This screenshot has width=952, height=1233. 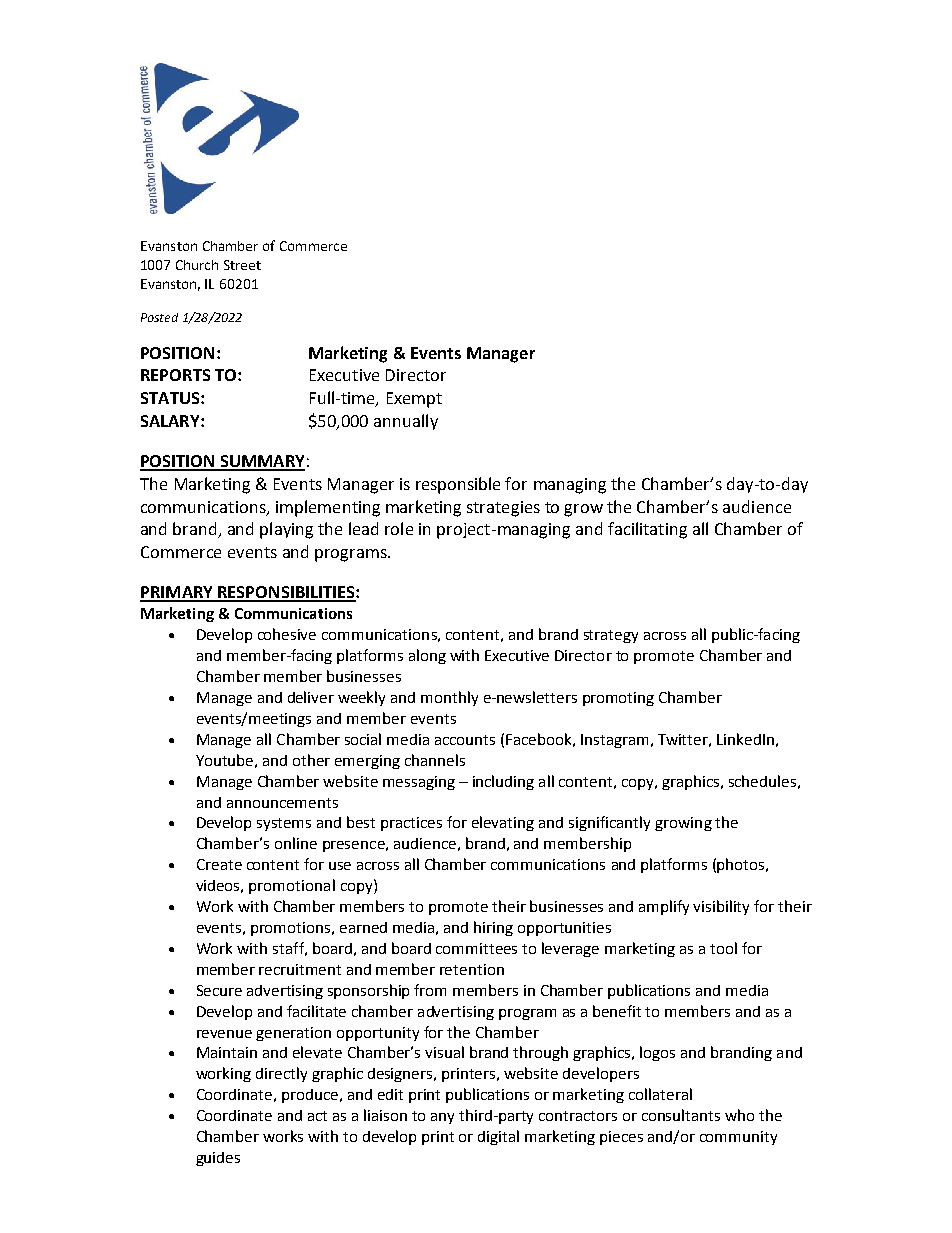 What do you see at coordinates (681, 1115) in the screenshot?
I see `consultants` at bounding box center [681, 1115].
